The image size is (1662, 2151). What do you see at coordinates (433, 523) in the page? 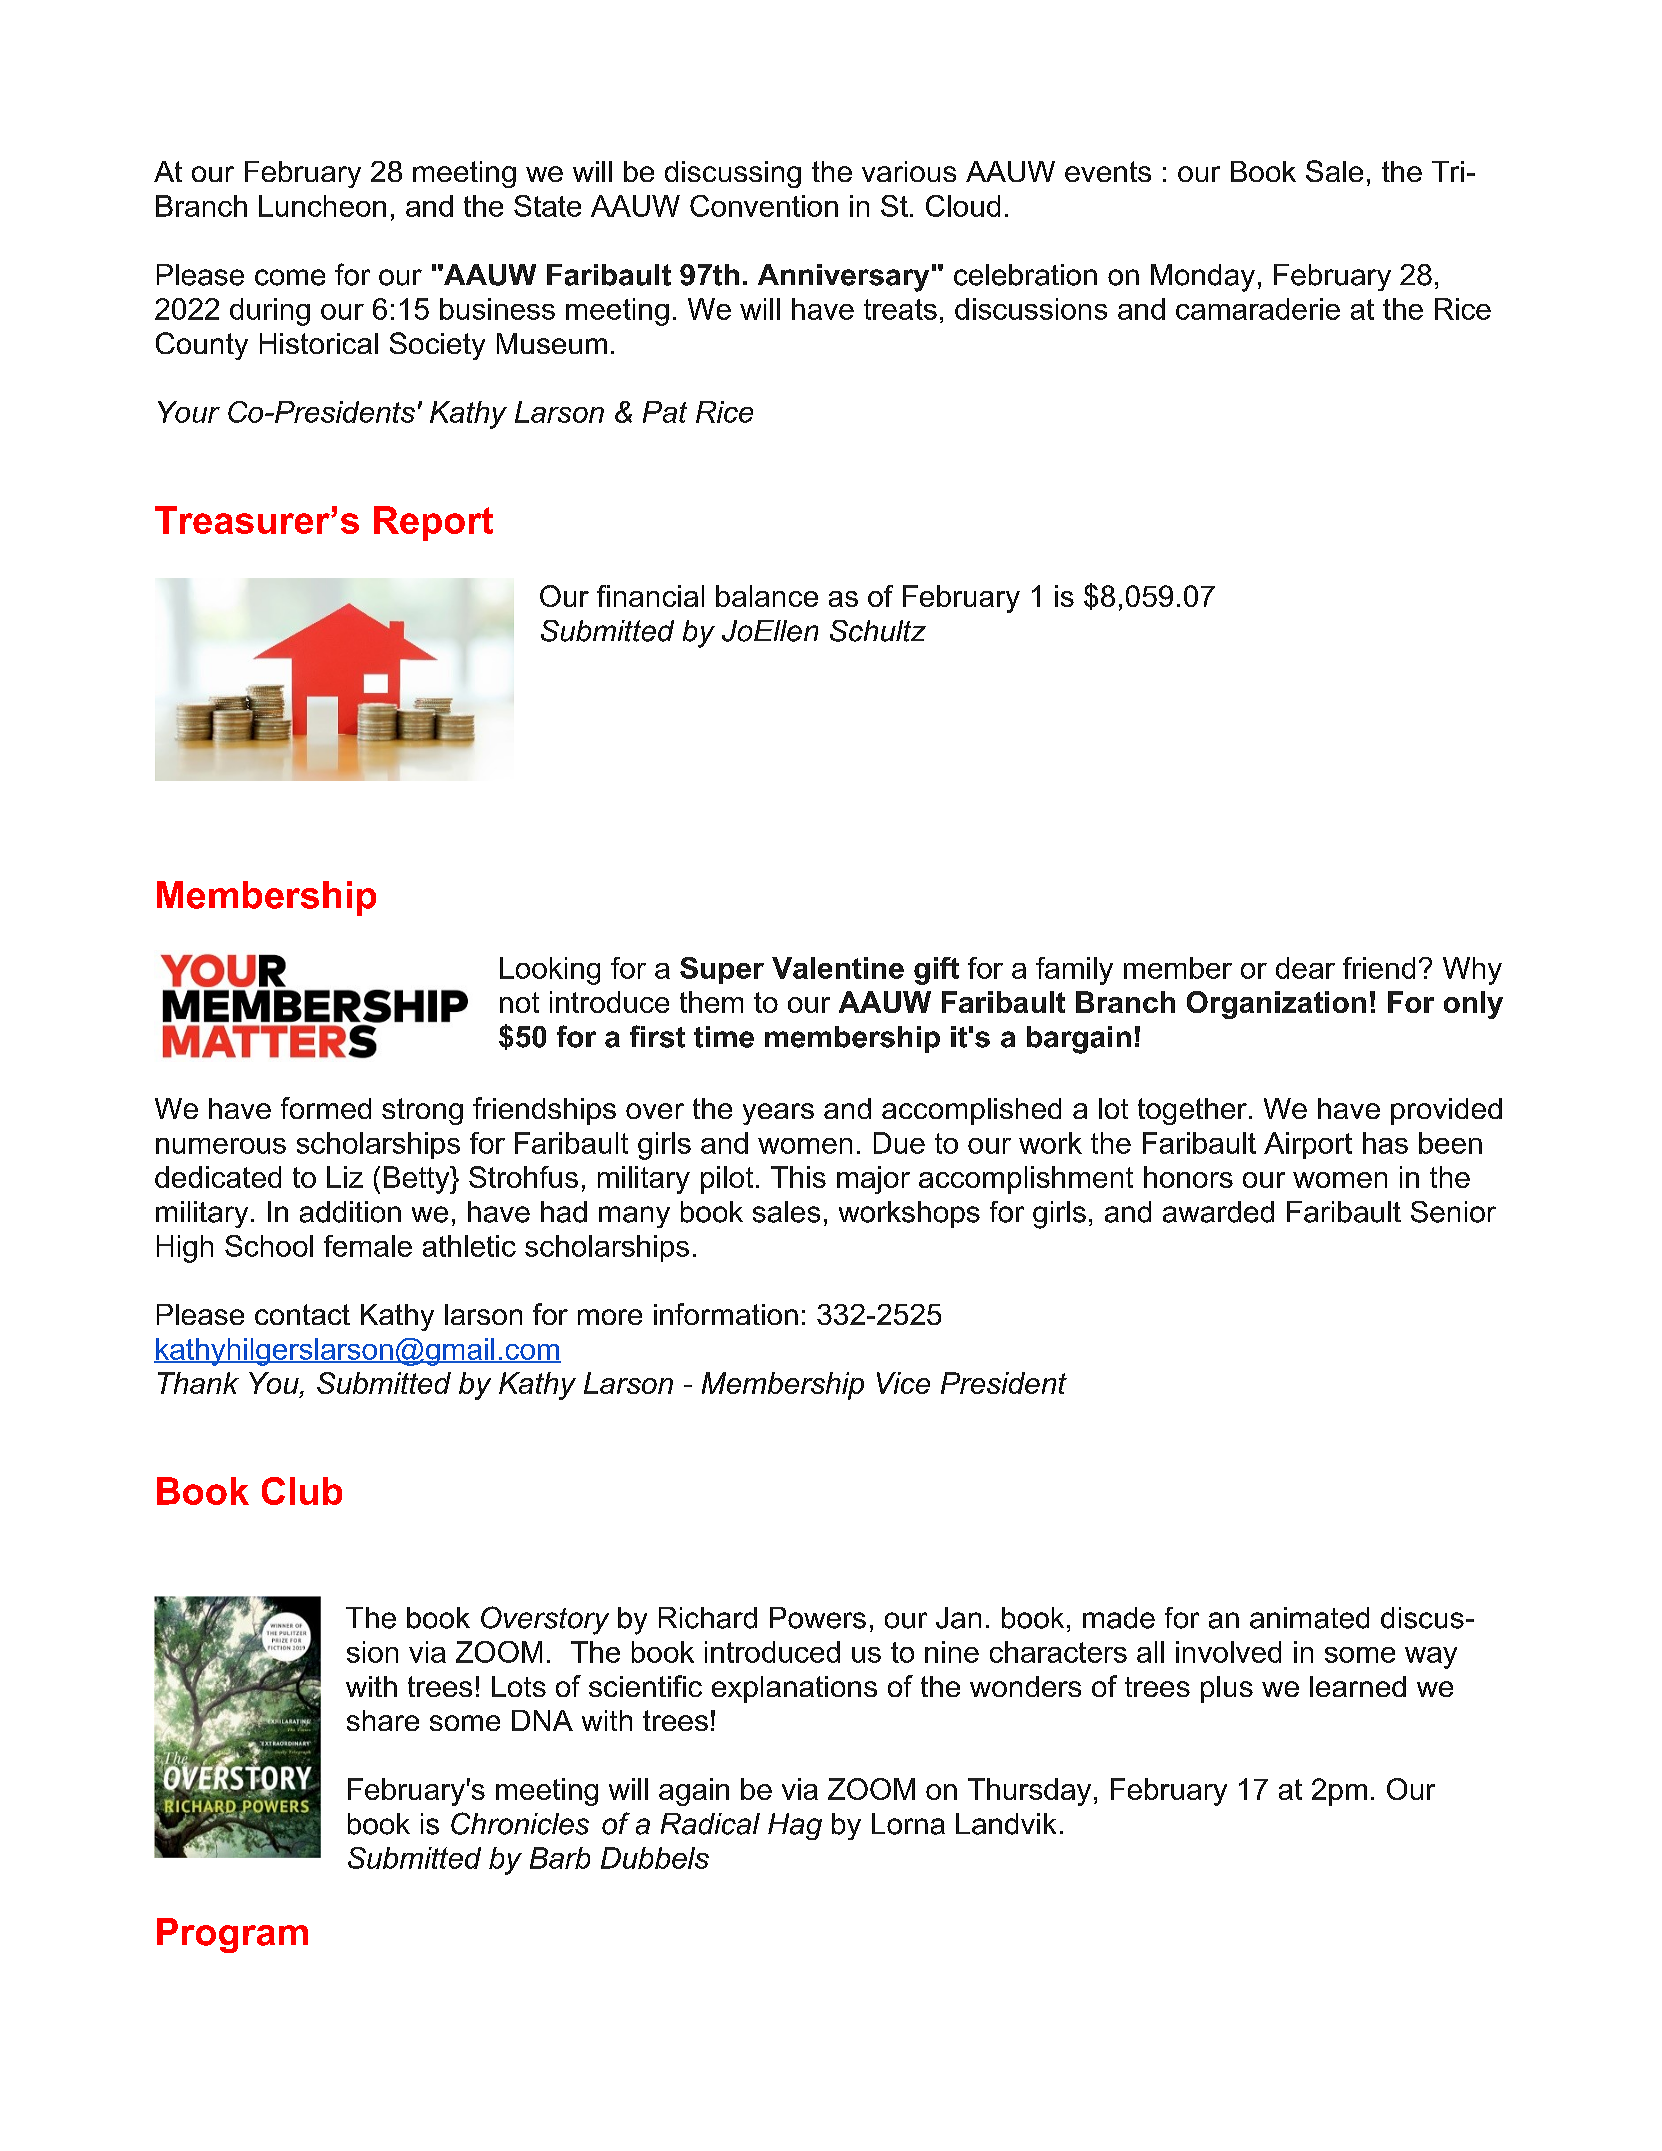
I see `Report` at bounding box center [433, 523].
